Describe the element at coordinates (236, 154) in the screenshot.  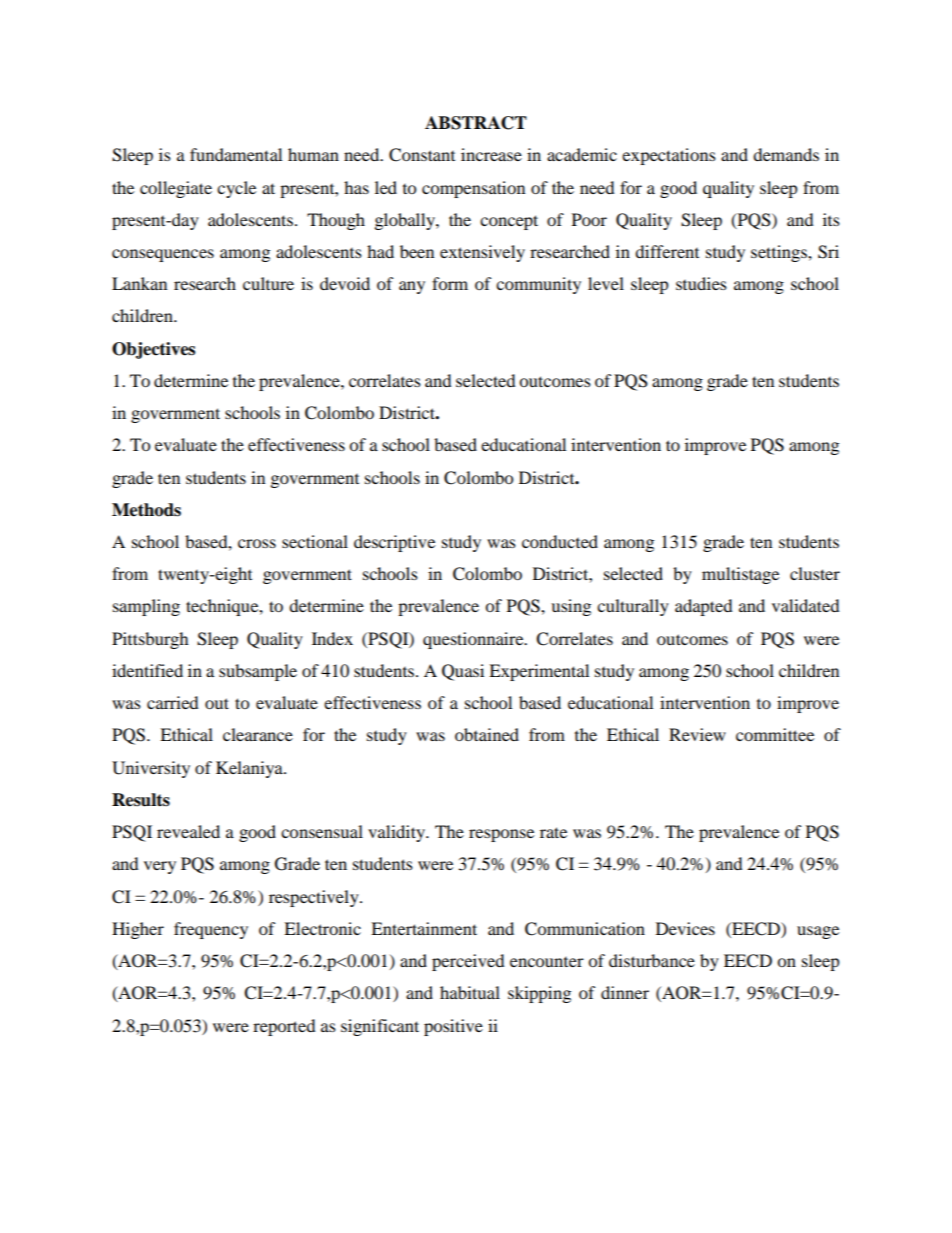
I see `fundamental` at that location.
